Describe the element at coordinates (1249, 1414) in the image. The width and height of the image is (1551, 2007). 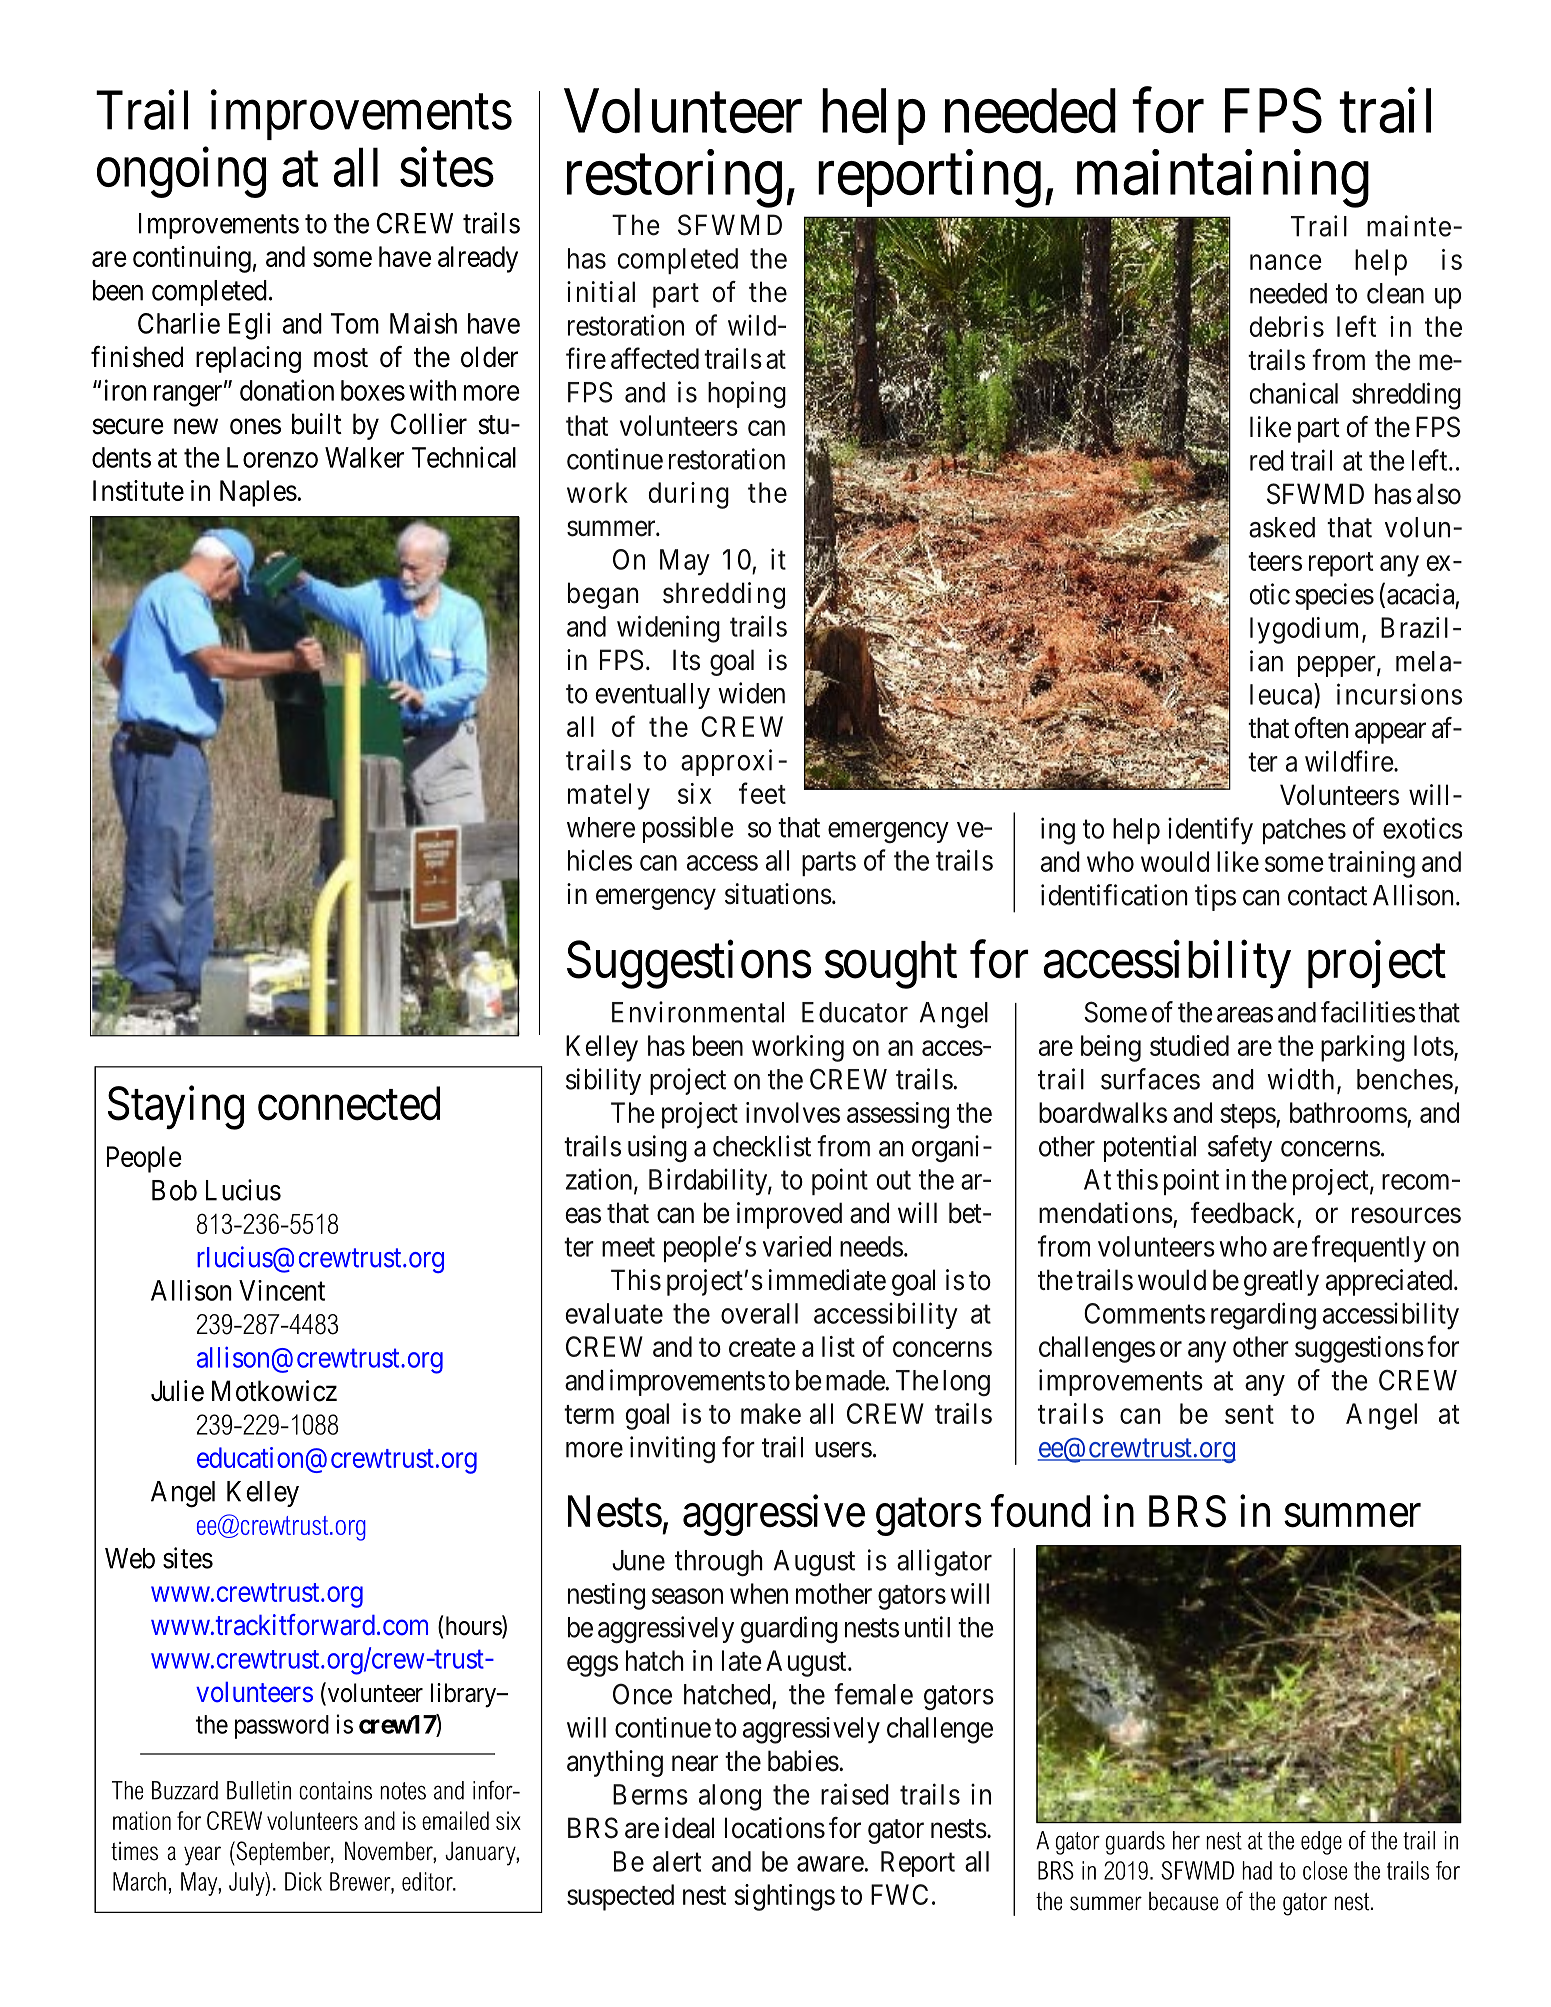
I see `sent` at that location.
